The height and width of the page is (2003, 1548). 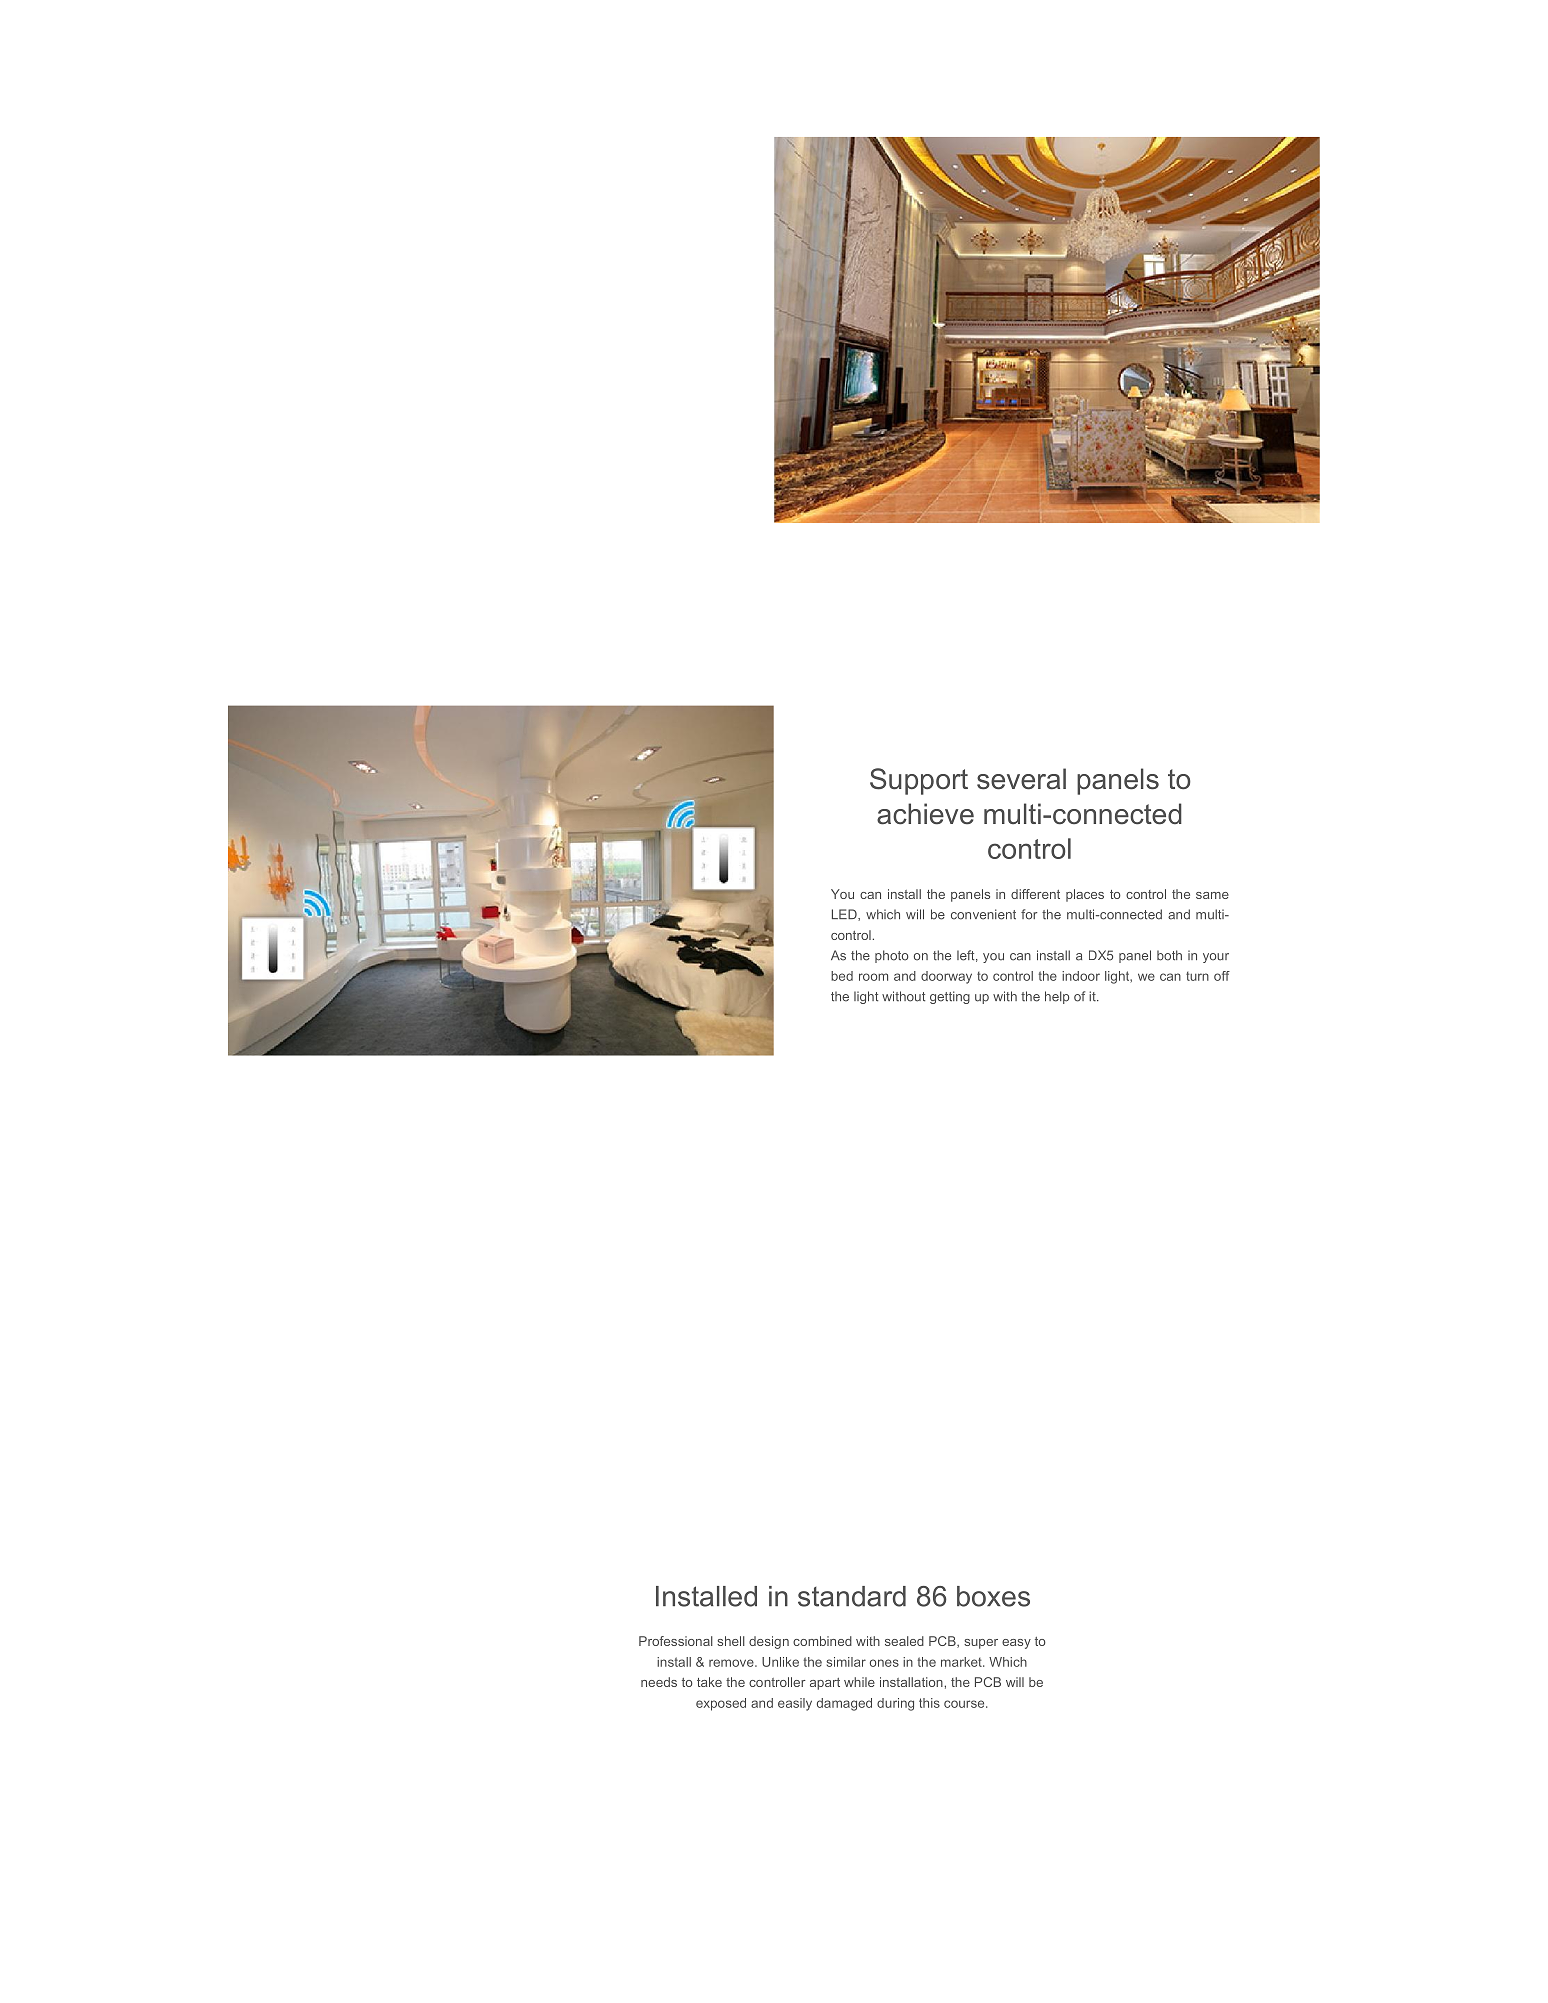 I want to click on Support, so click(x=919, y=781).
